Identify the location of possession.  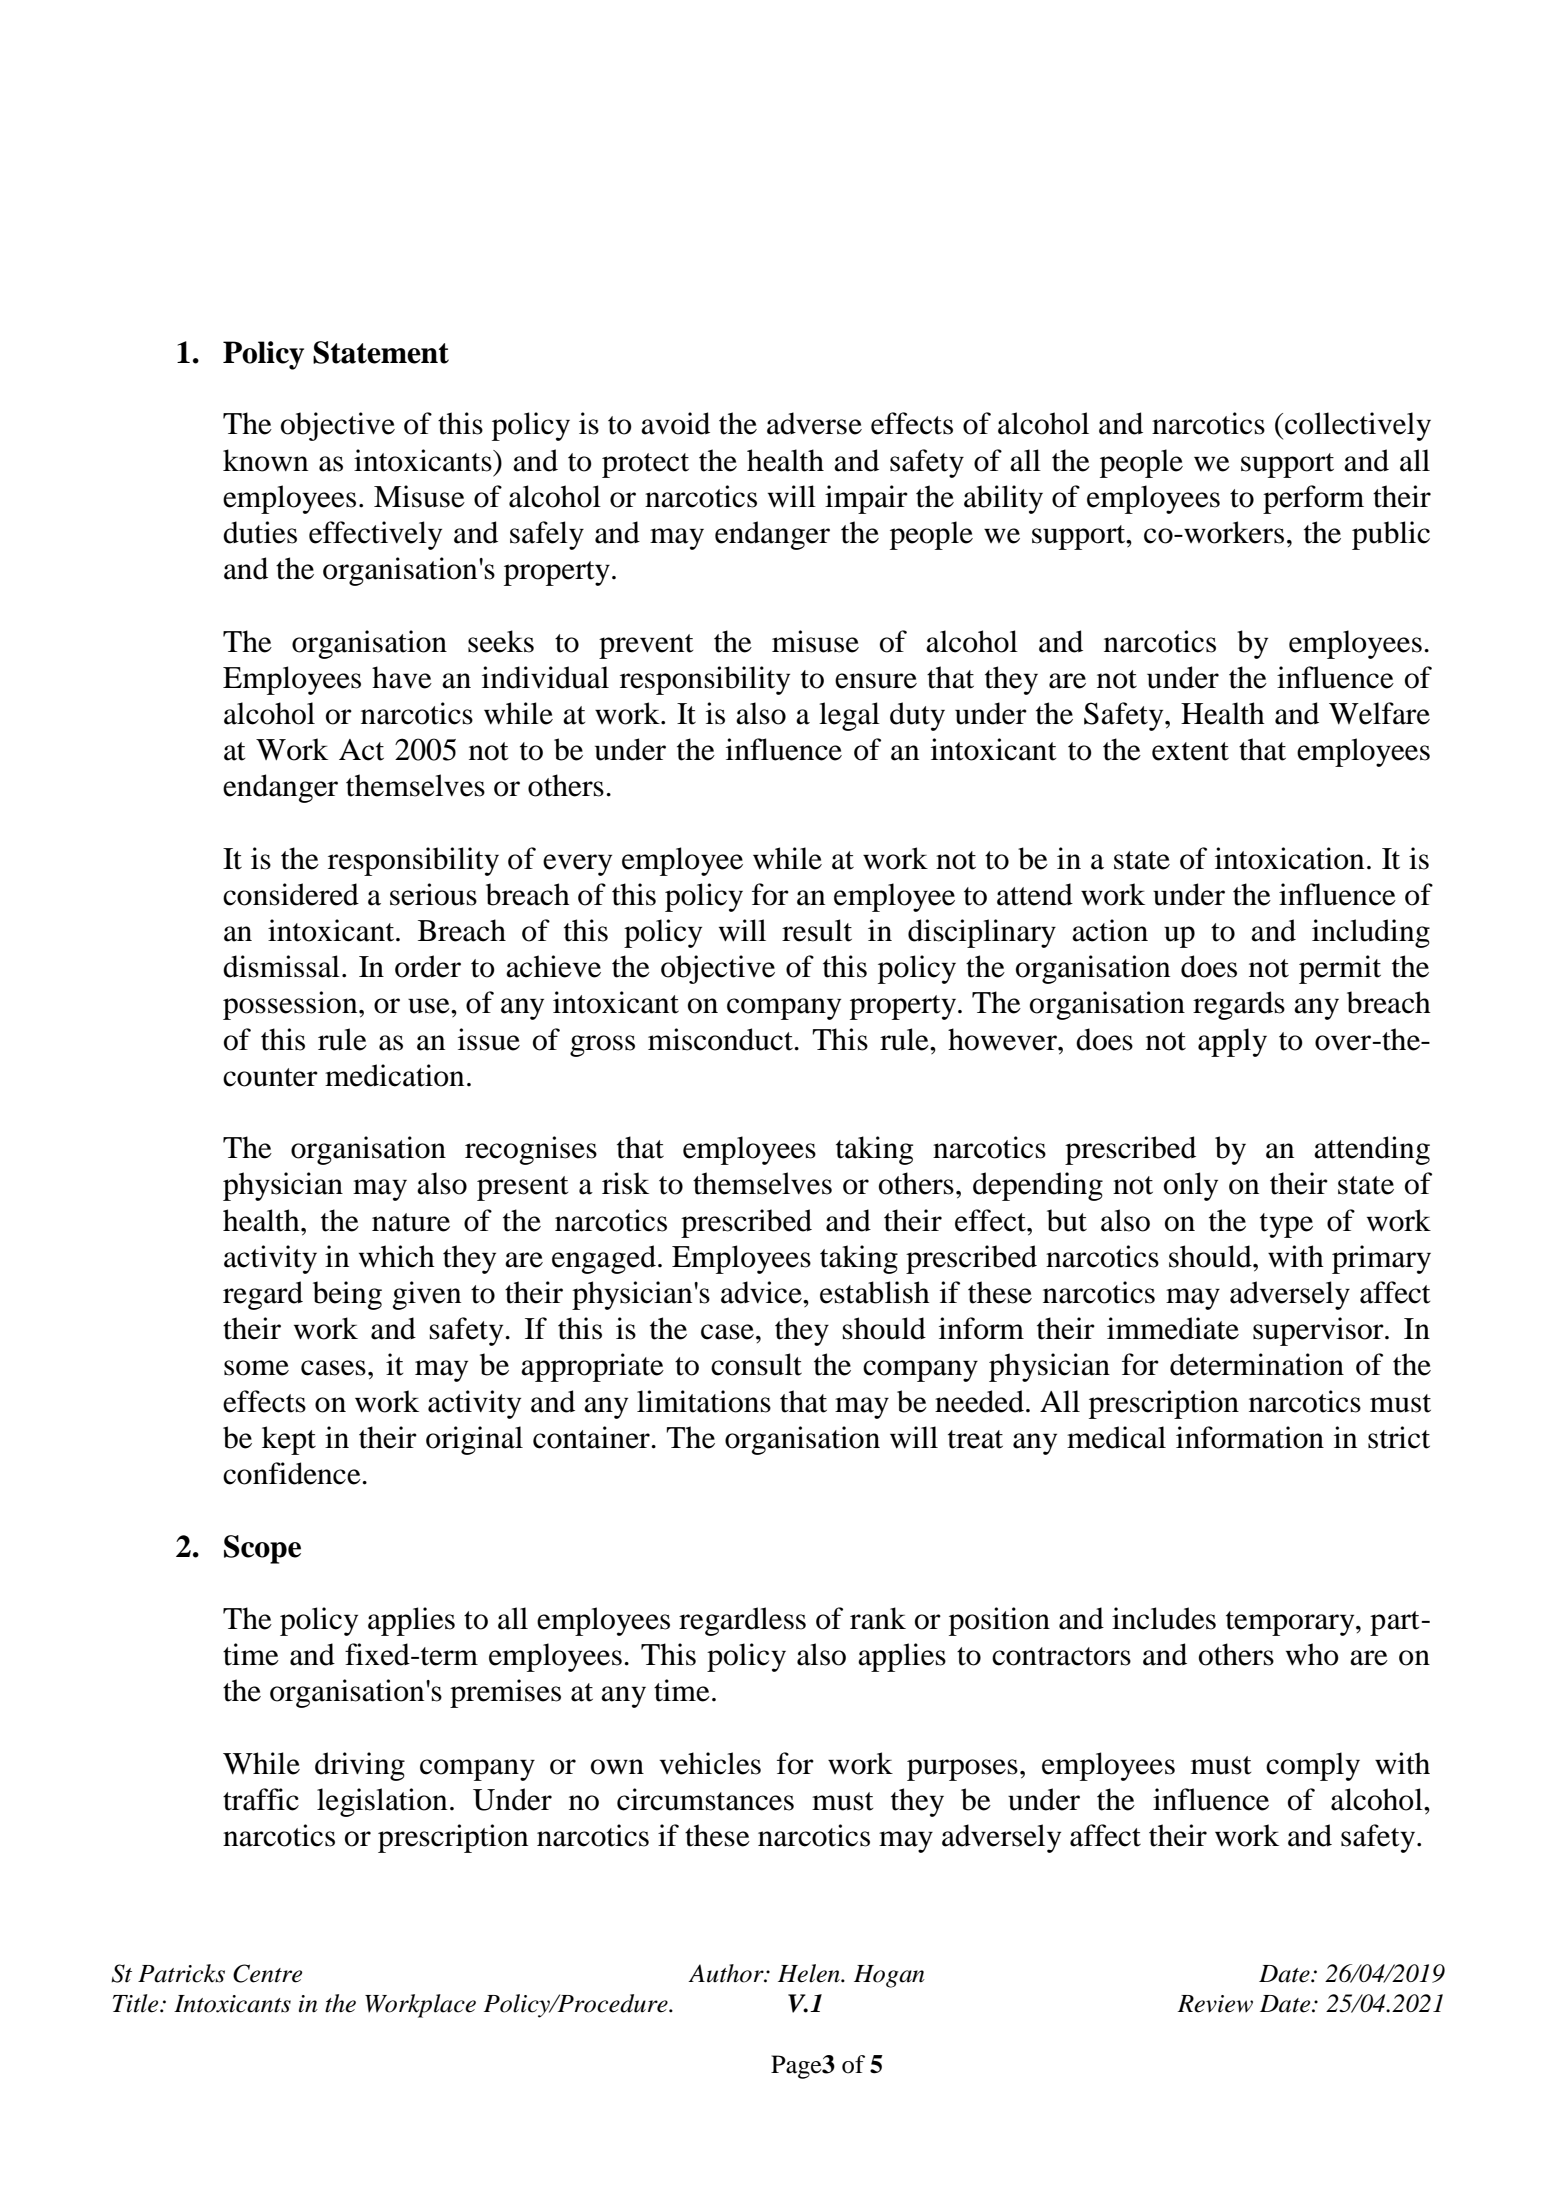
(291, 1005).
